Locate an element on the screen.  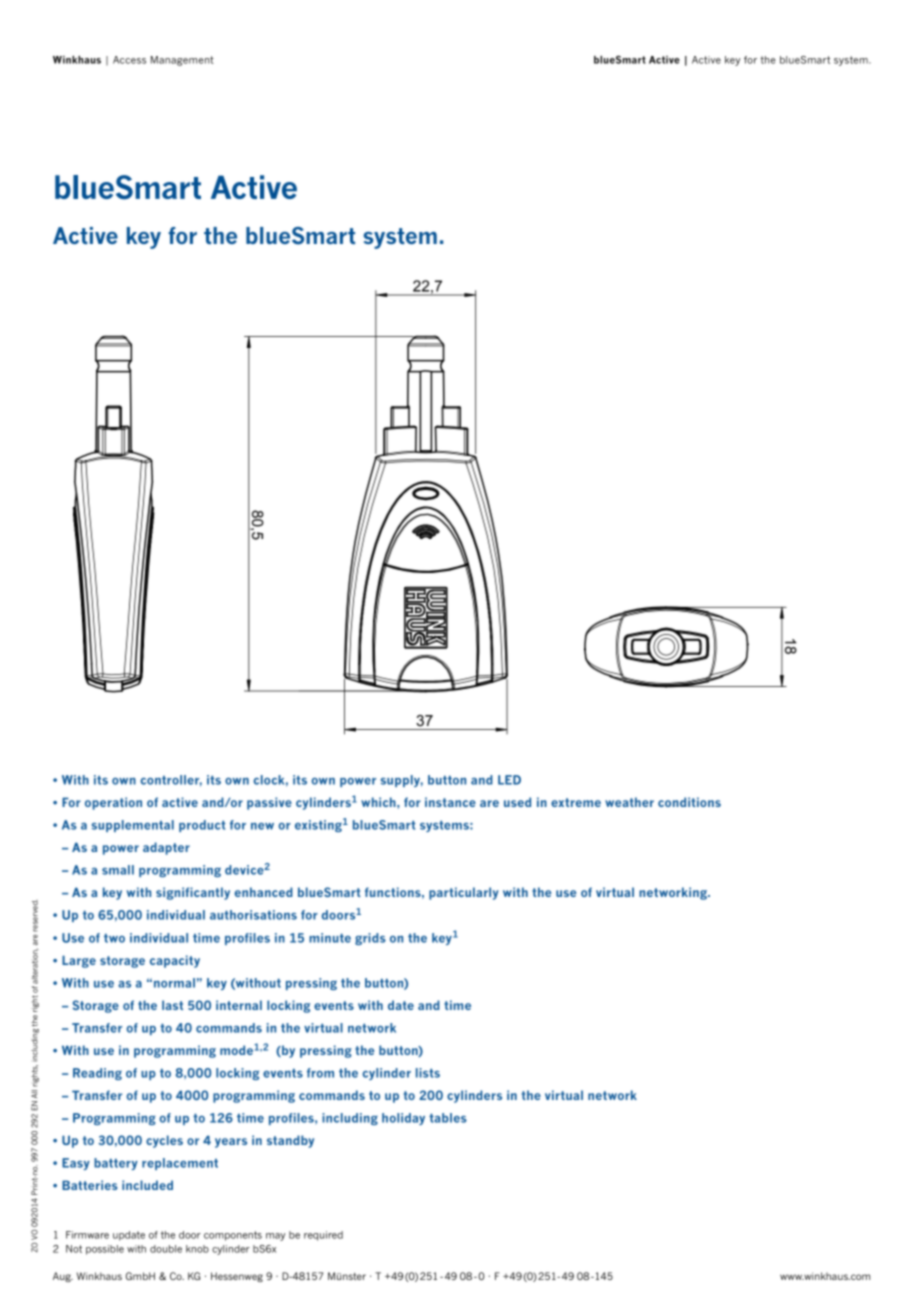
operation is located at coordinates (113, 803).
